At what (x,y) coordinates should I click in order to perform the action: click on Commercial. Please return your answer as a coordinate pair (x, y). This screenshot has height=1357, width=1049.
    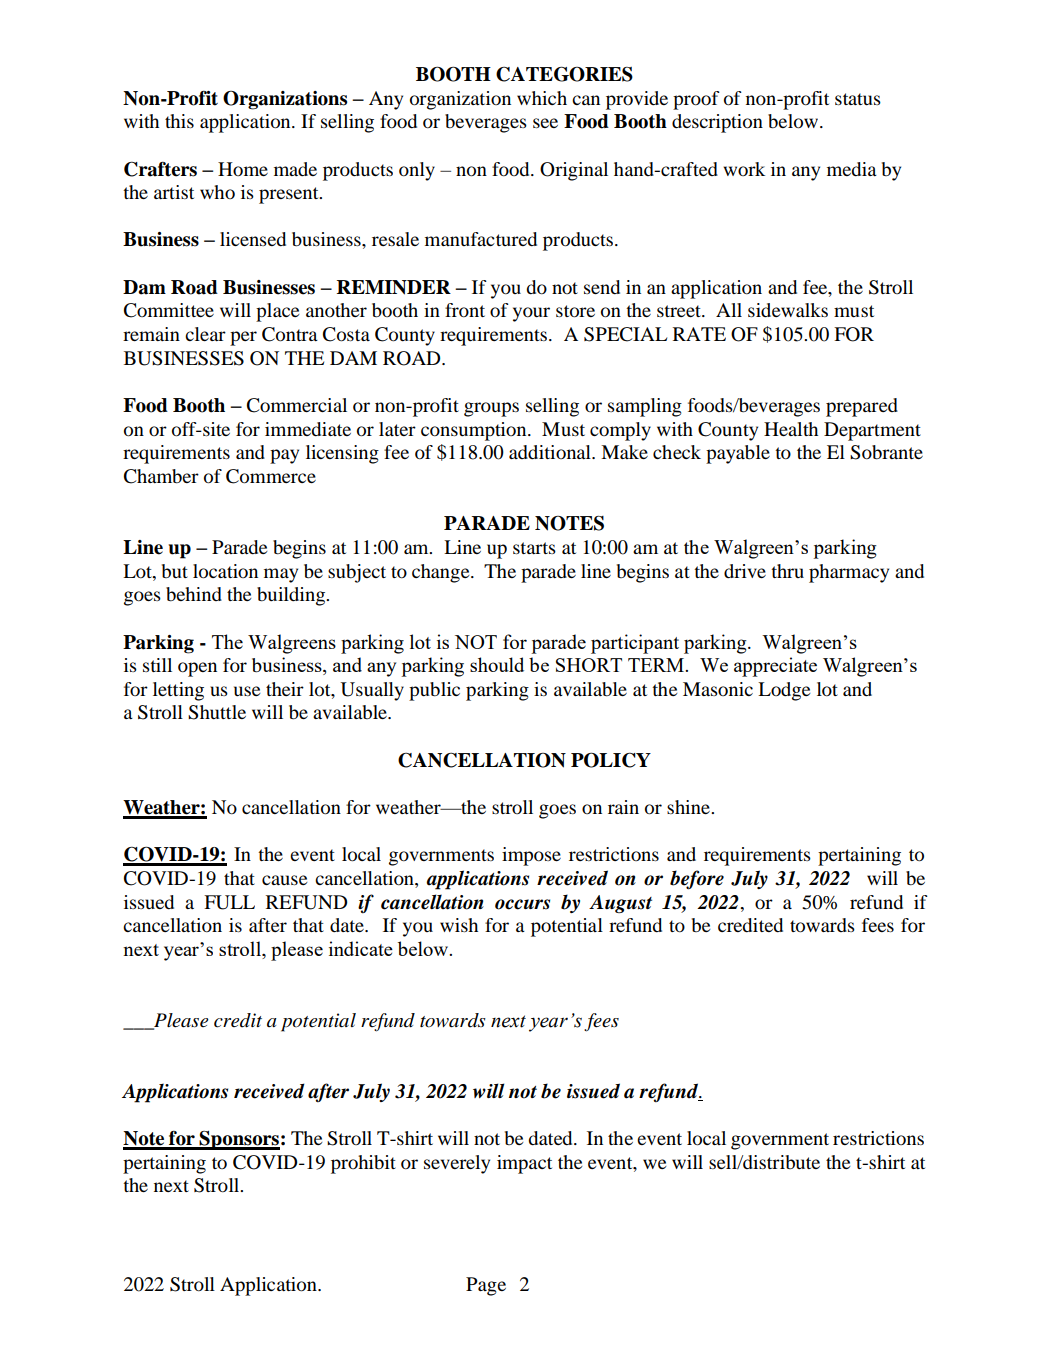
    Looking at the image, I should click on (297, 405).
